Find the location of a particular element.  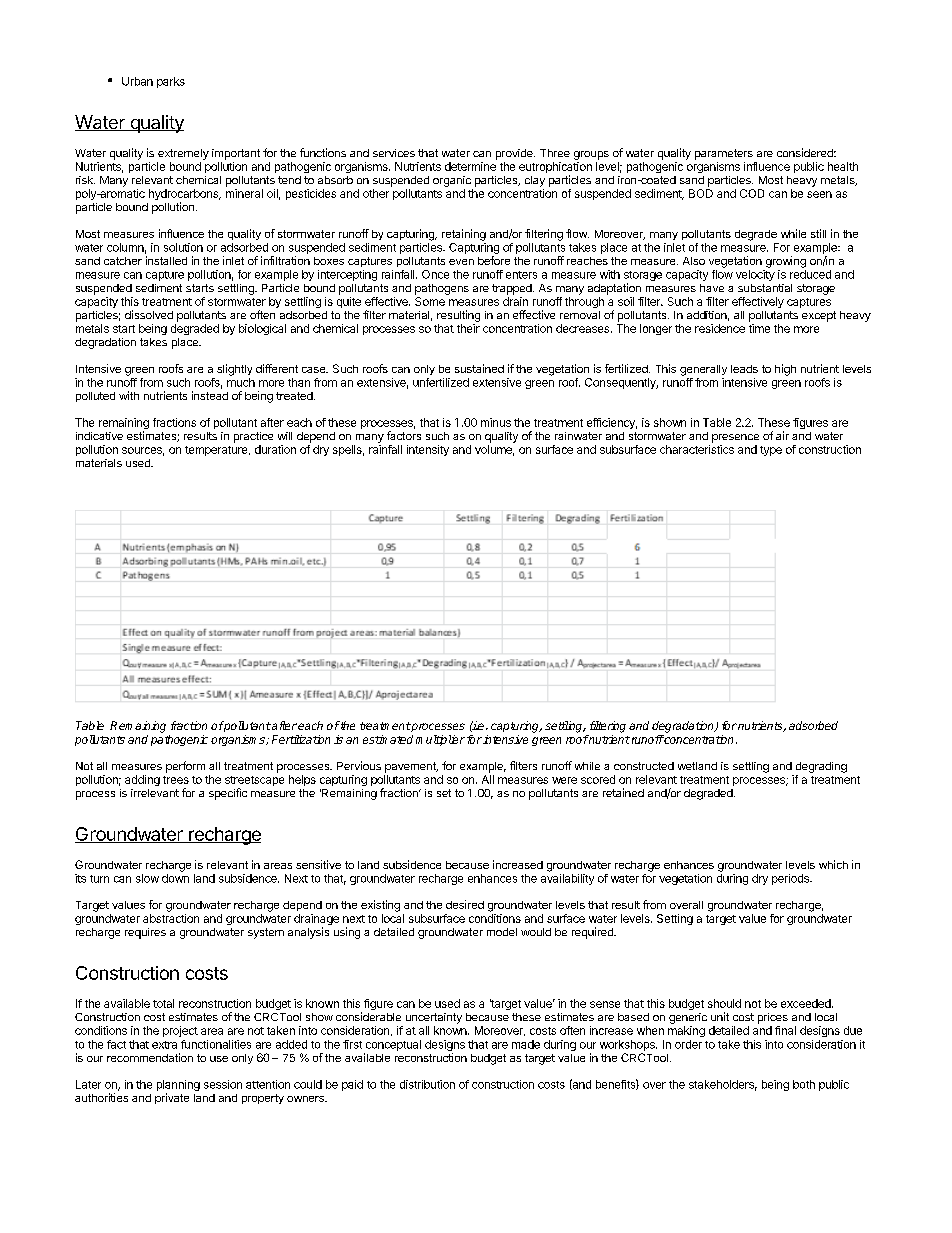

parks is located at coordinates (171, 82).
